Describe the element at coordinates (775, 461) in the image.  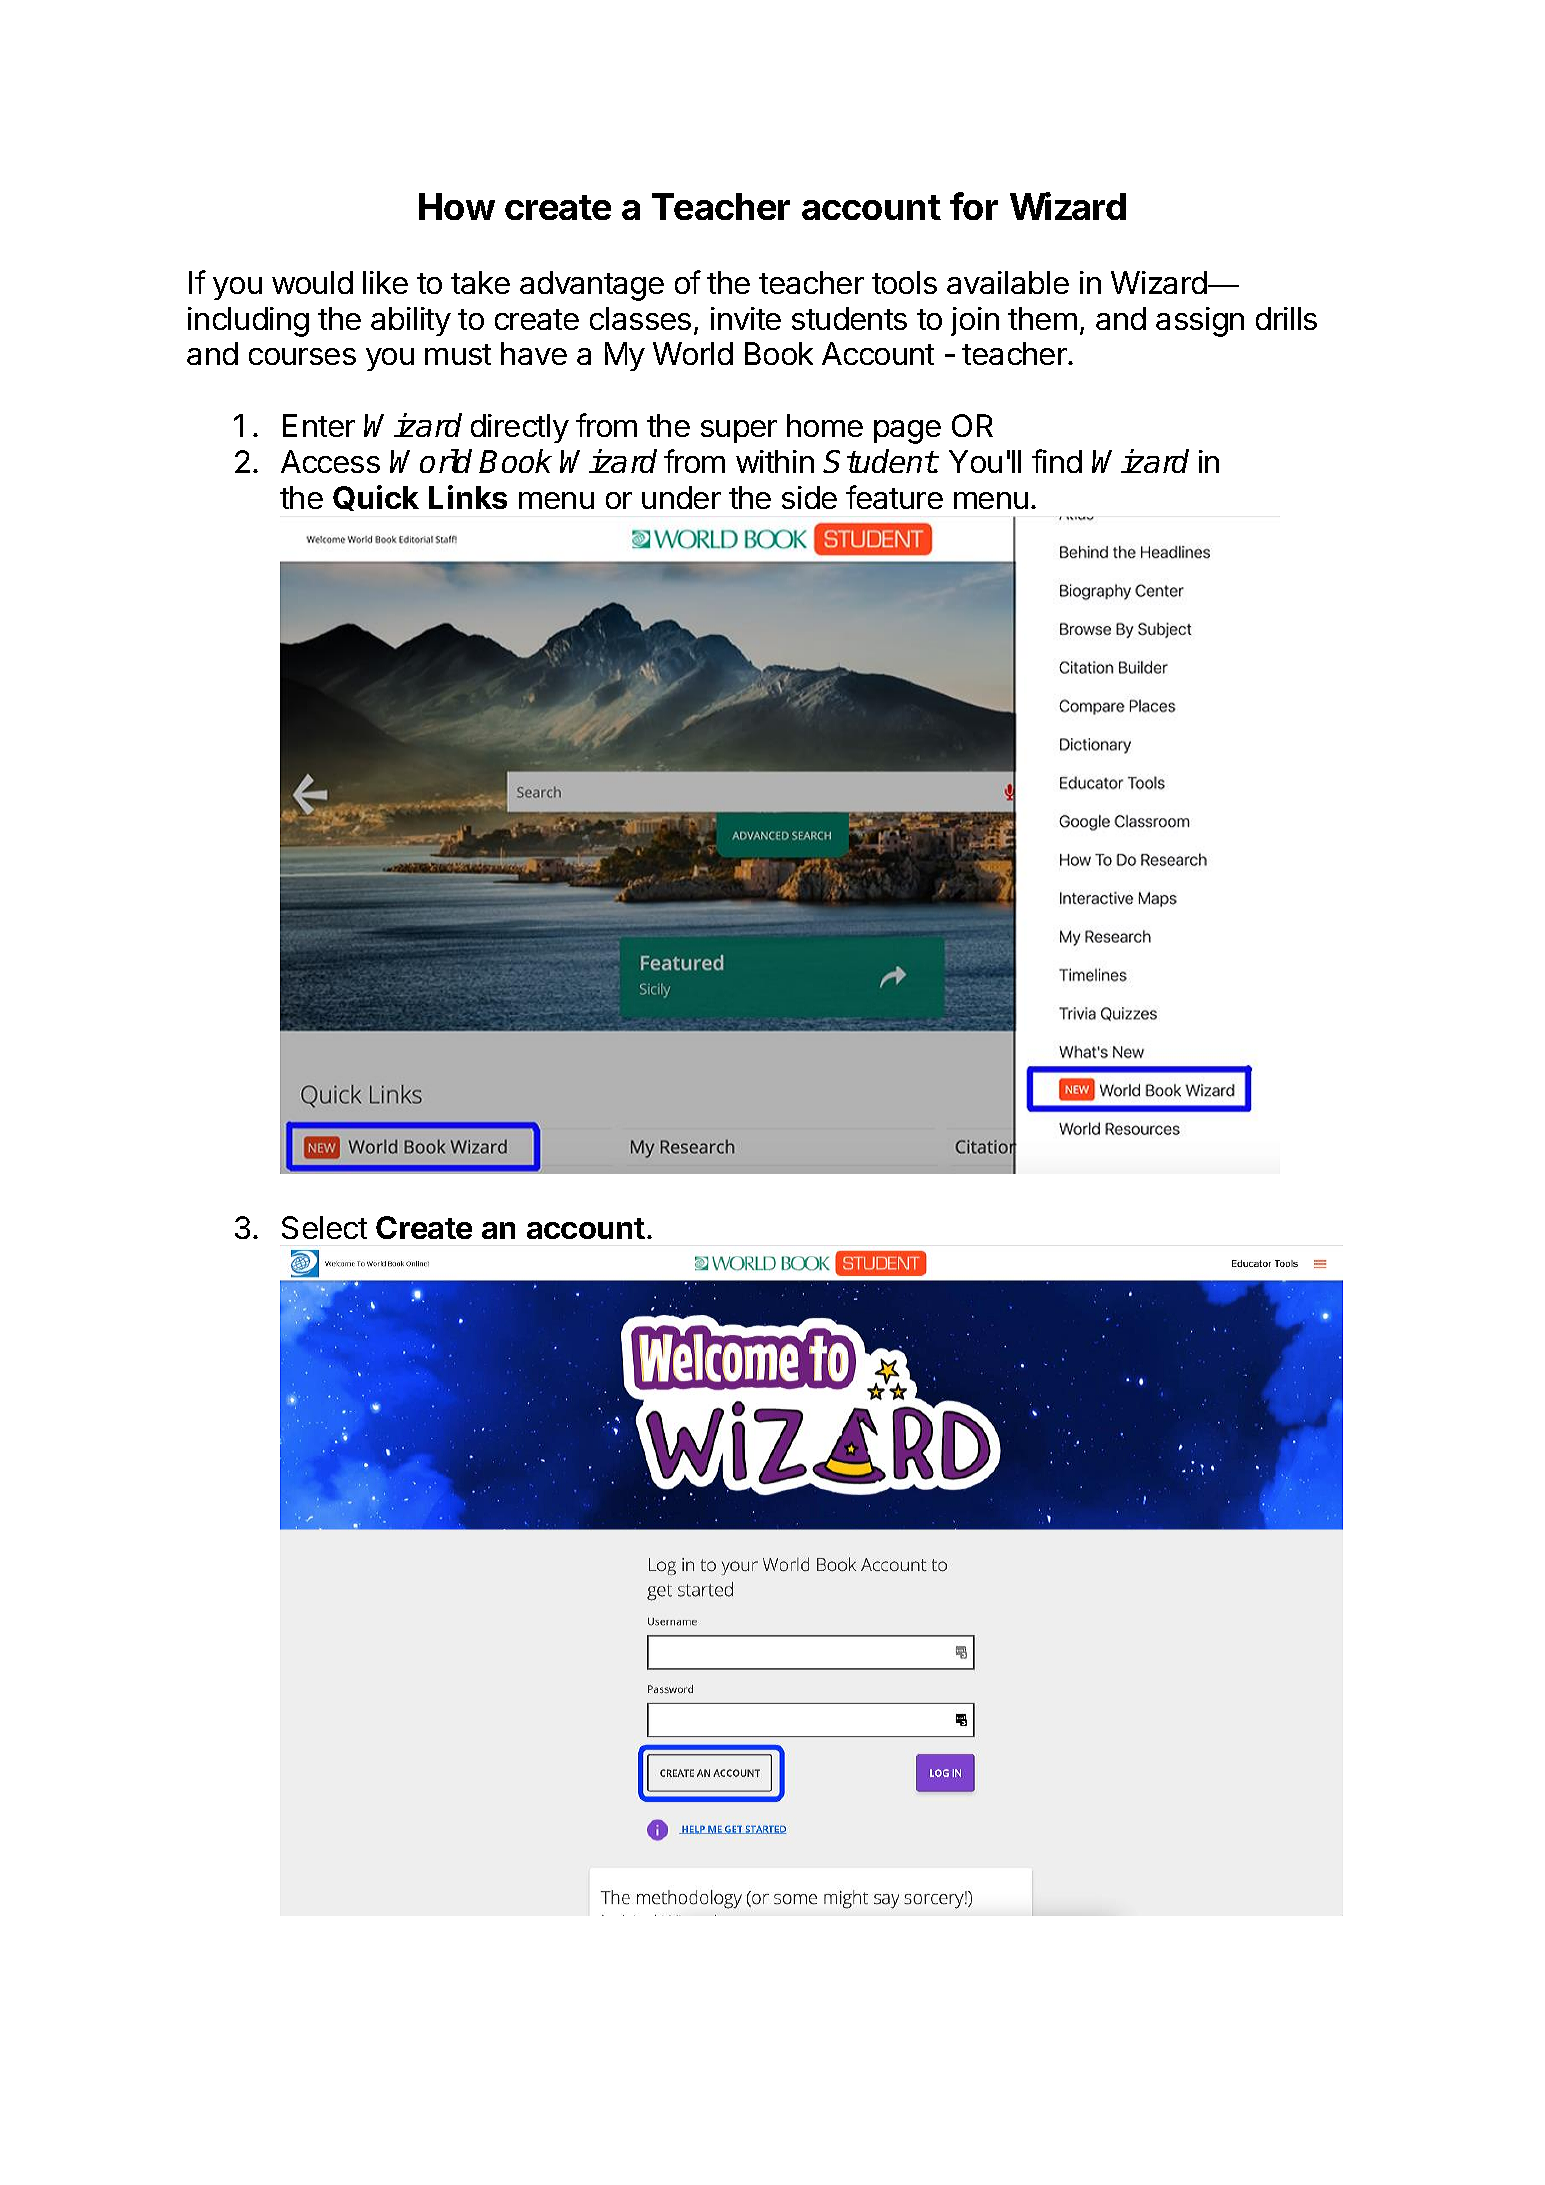
I see `within` at that location.
